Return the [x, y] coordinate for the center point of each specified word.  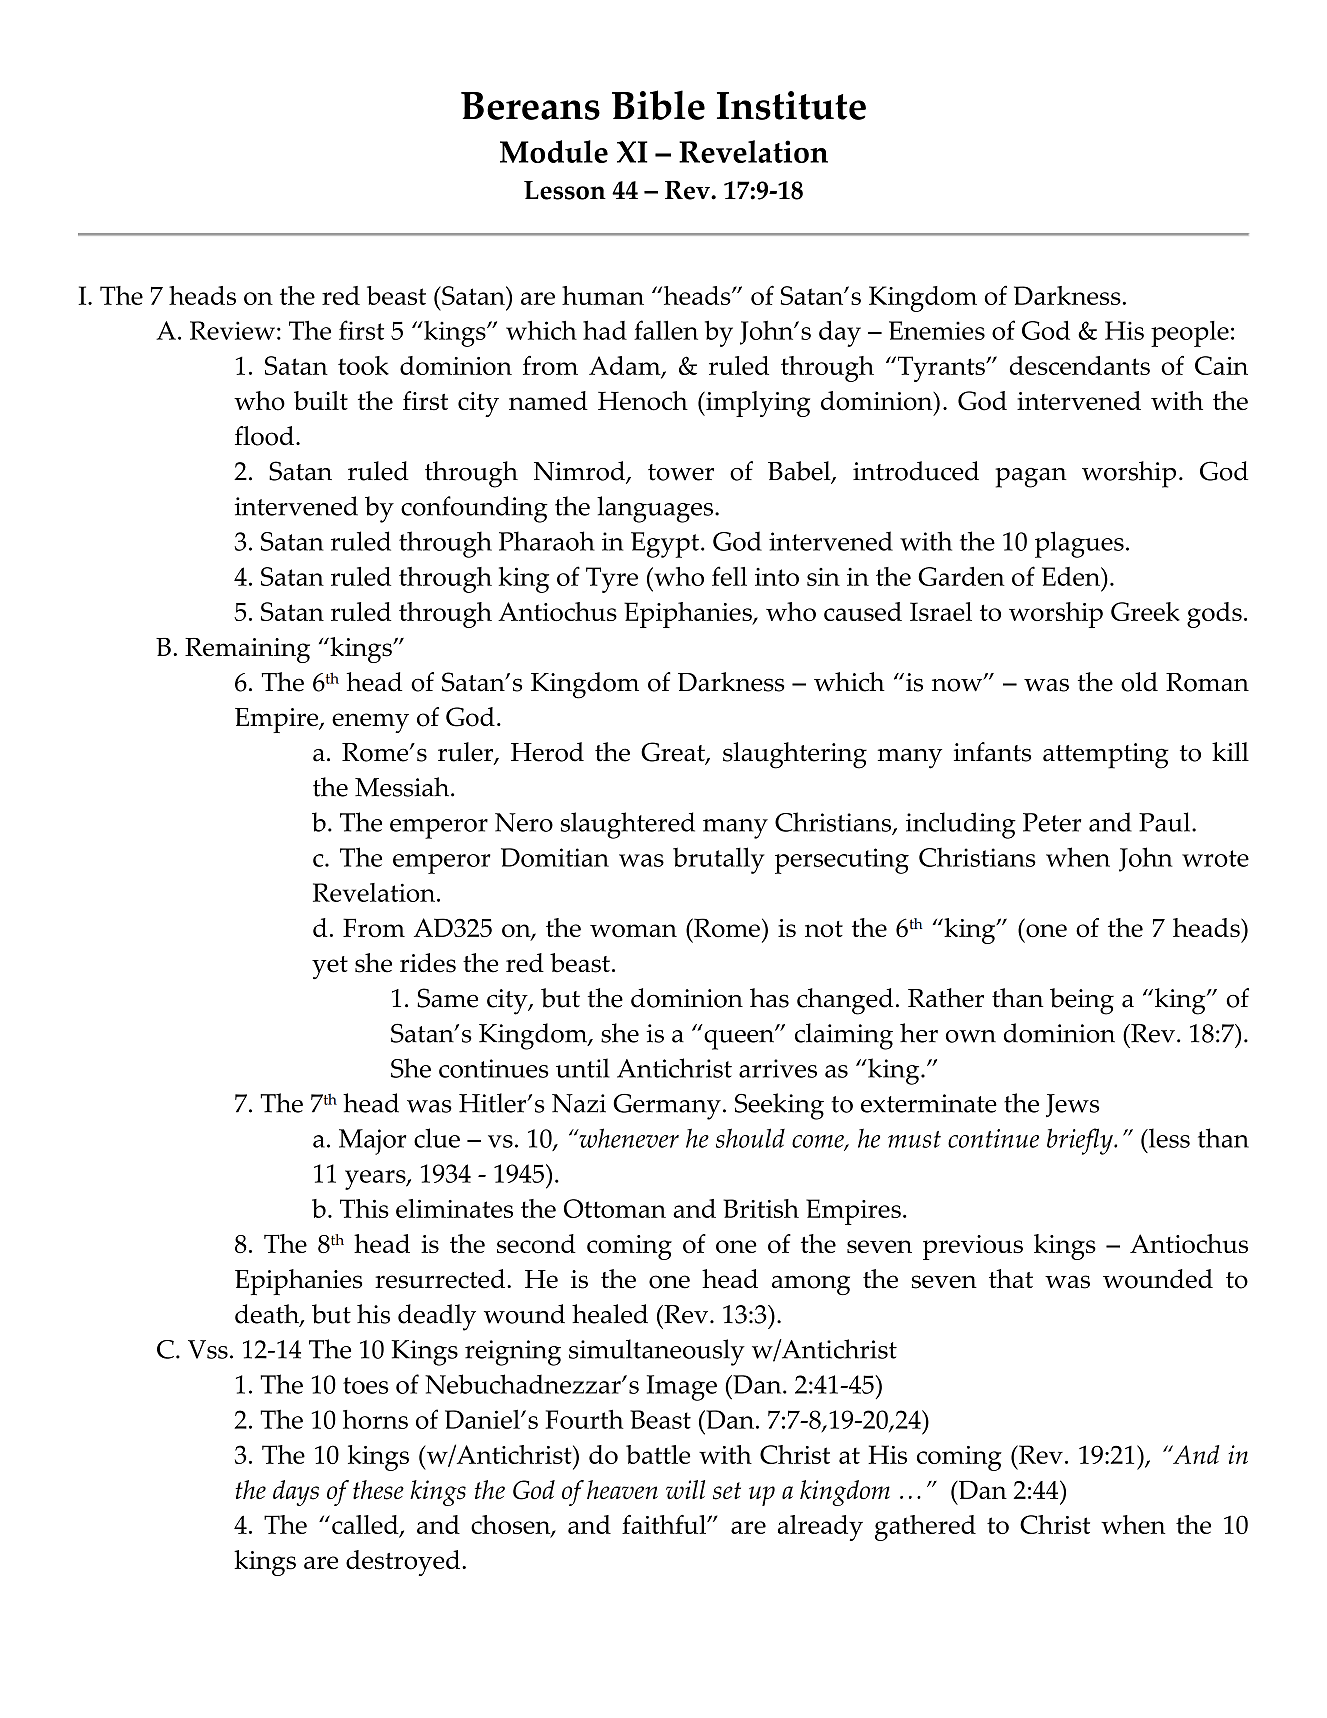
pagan [1031, 478]
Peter [1052, 822]
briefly [1081, 1141]
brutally [719, 860]
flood [264, 436]
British [761, 1208]
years [376, 1180]
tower [681, 472]
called [366, 1526]
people [1190, 334]
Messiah [403, 787]
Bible [658, 105]
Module [554, 151]
